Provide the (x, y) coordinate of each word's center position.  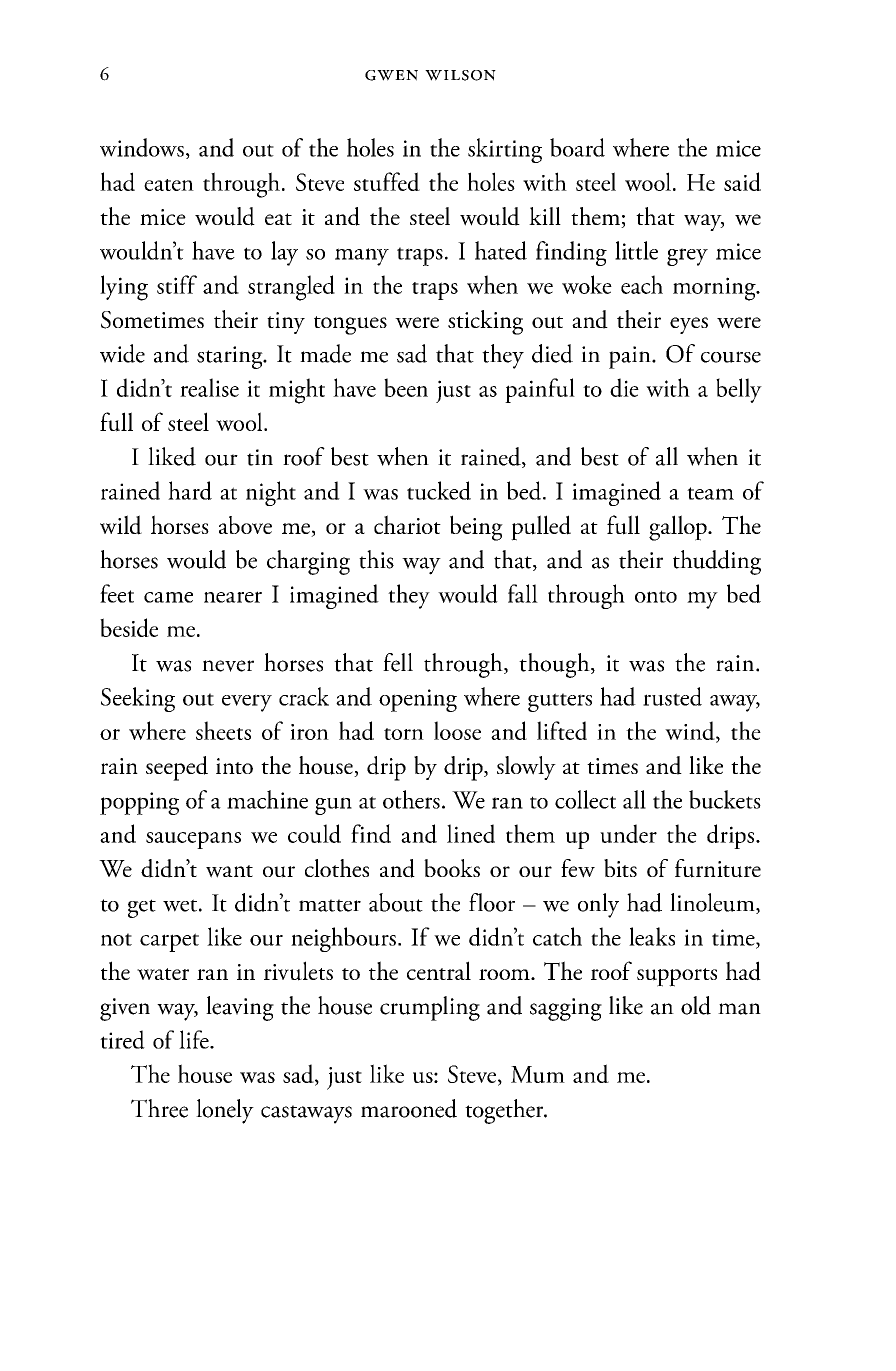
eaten (169, 185)
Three (159, 1108)
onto (656, 596)
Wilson (460, 75)
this (376, 559)
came (168, 597)
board (577, 147)
